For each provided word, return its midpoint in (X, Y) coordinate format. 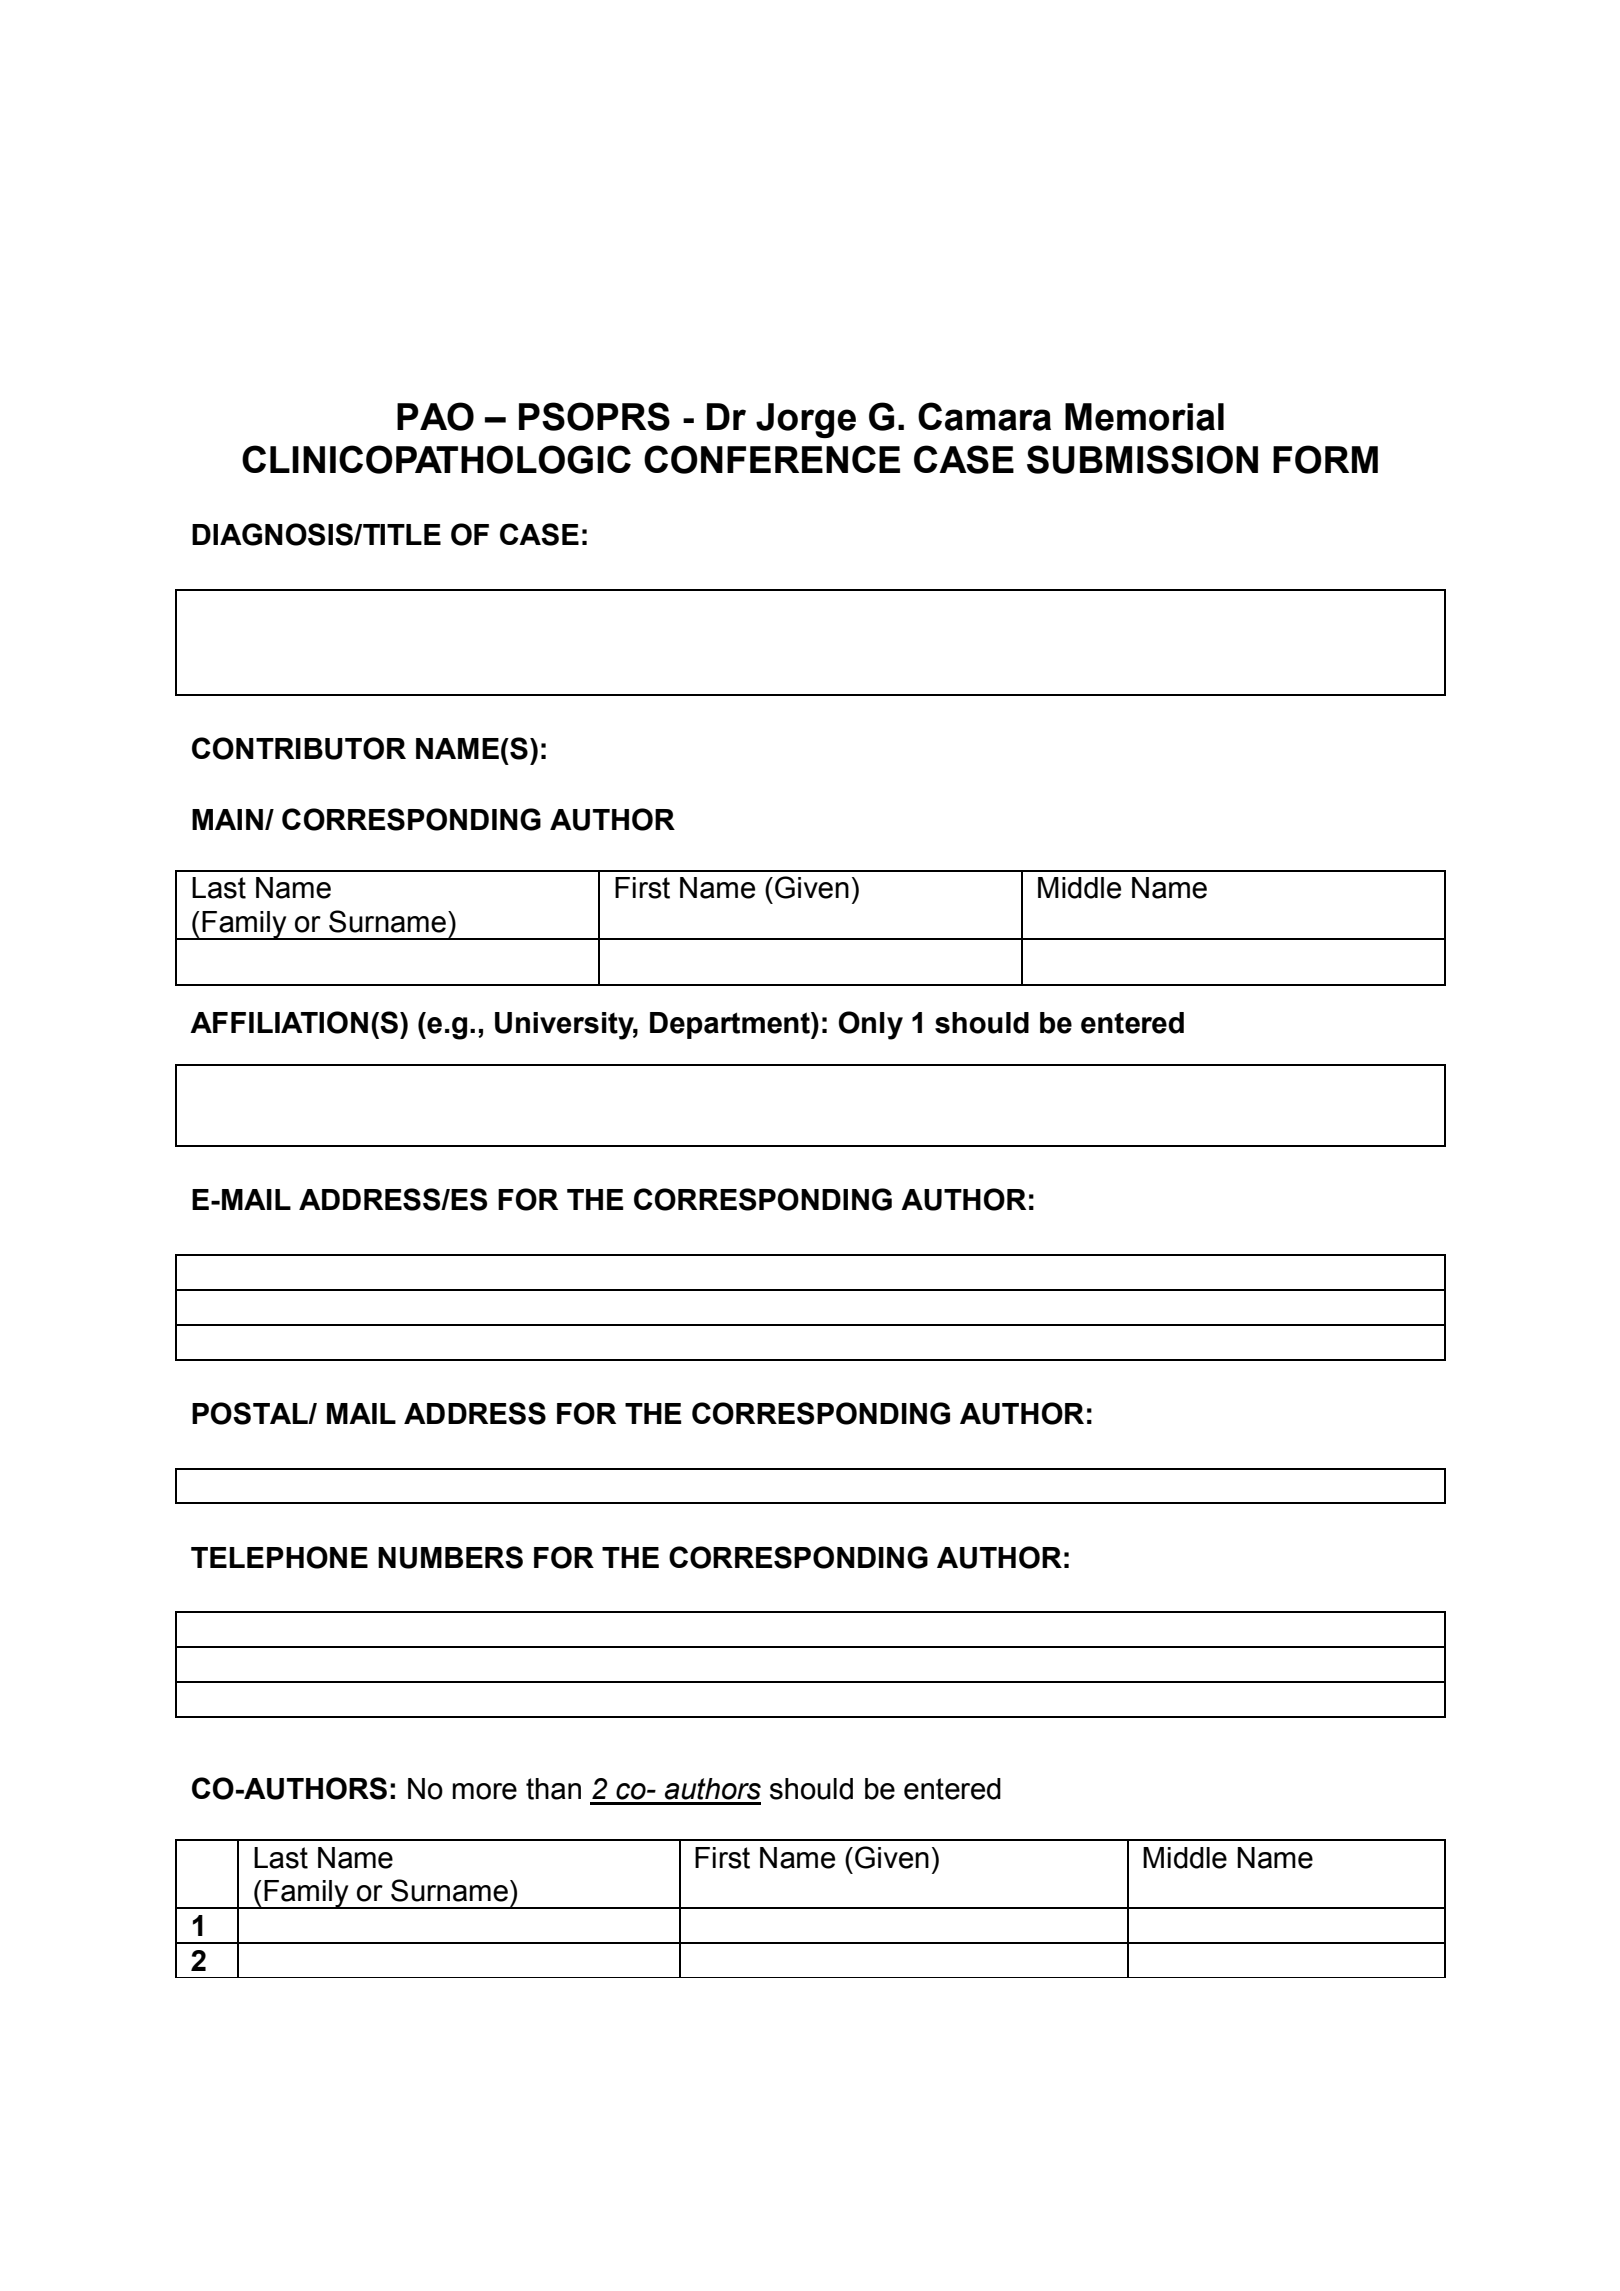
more (484, 1791)
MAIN (229, 819)
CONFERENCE (772, 459)
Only (871, 1025)
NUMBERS (450, 1557)
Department (731, 1025)
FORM (1325, 459)
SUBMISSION (1142, 459)
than (553, 1789)
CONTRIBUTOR (299, 748)
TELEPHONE (279, 1557)
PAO (435, 416)
